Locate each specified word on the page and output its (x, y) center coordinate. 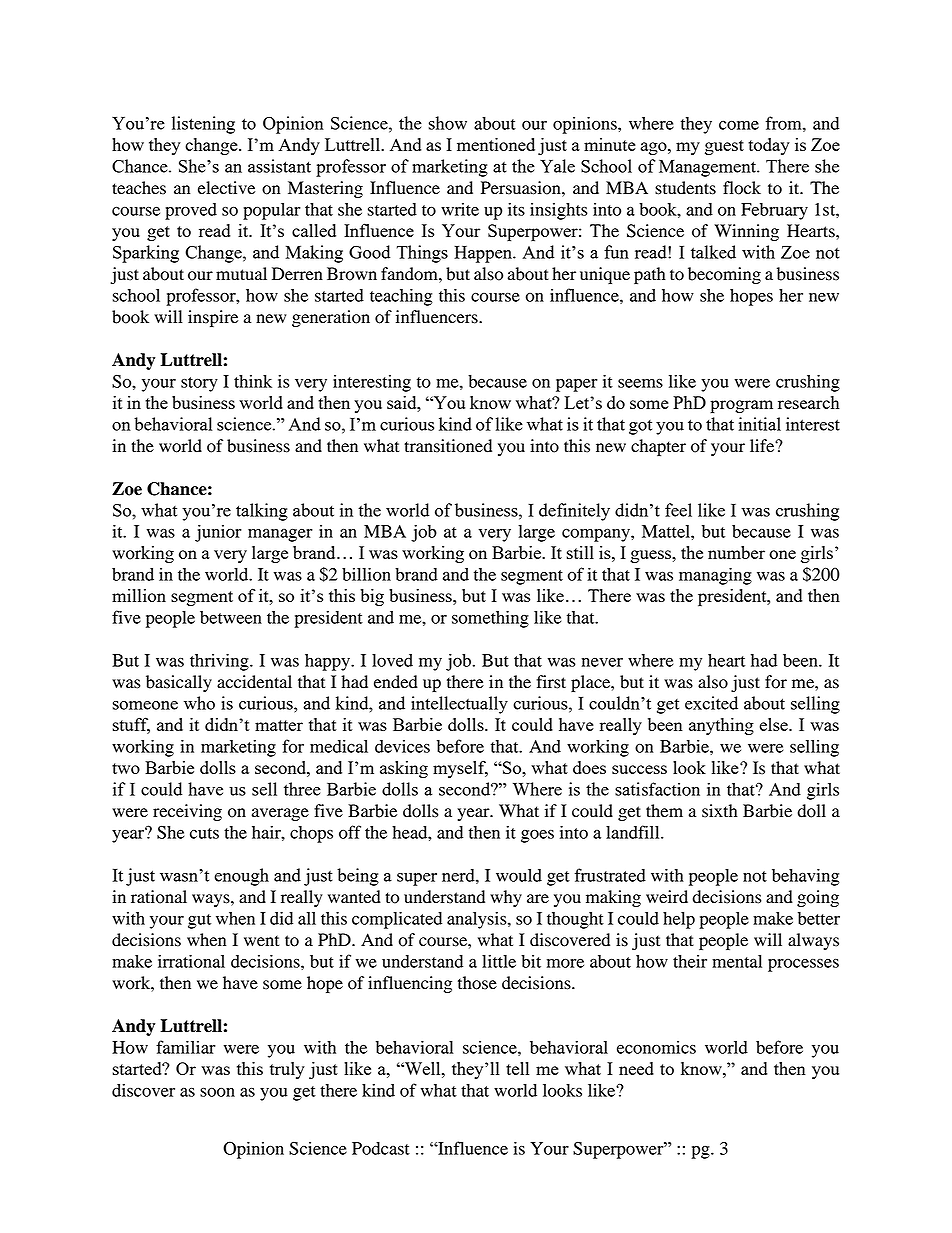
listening (203, 125)
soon (217, 1092)
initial (760, 424)
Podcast (381, 1148)
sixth (720, 811)
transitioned (448, 446)
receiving (187, 812)
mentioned (496, 144)
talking (262, 512)
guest (724, 147)
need (636, 1068)
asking (404, 769)
